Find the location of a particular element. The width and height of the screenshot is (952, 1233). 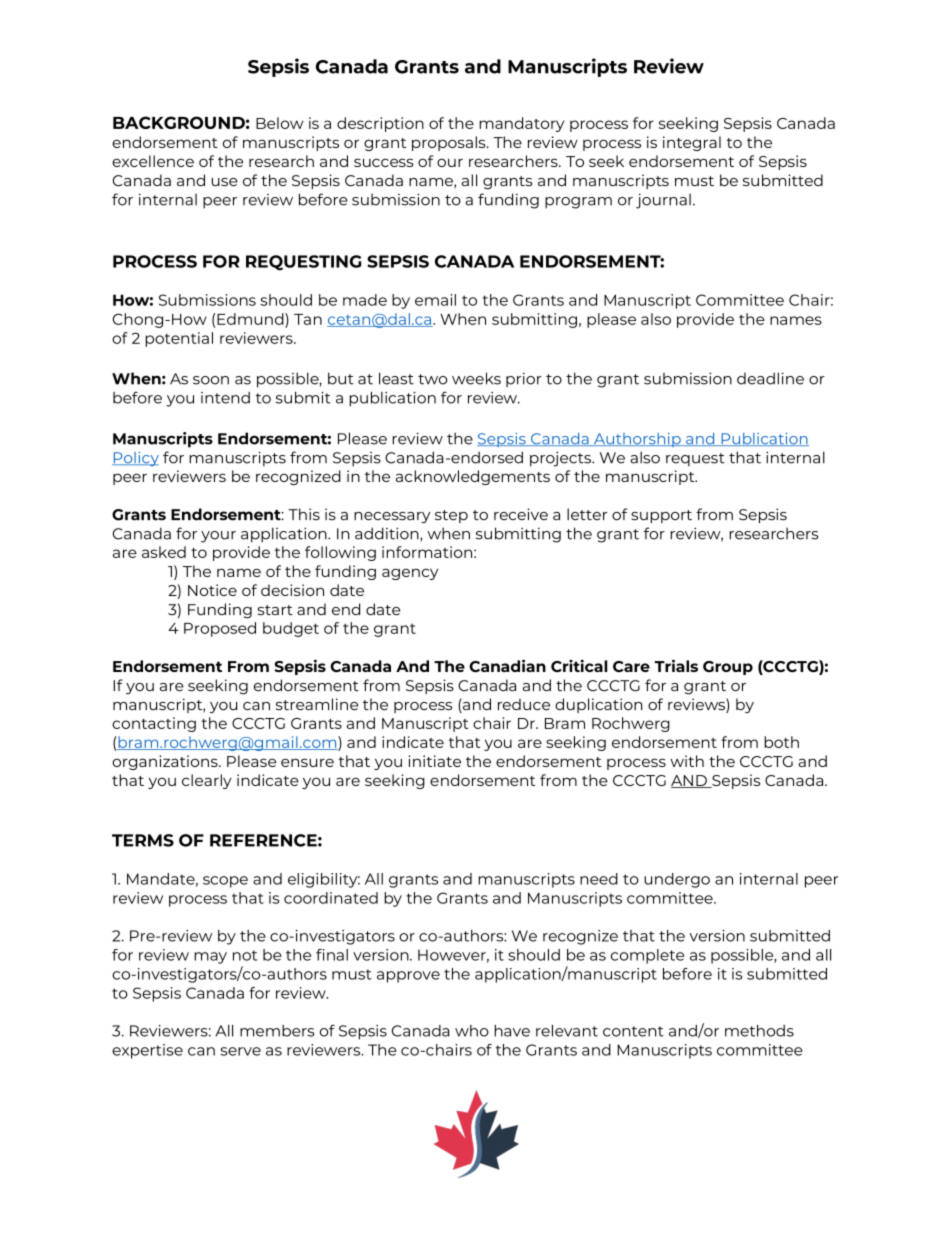

proposals is located at coordinates (450, 143).
